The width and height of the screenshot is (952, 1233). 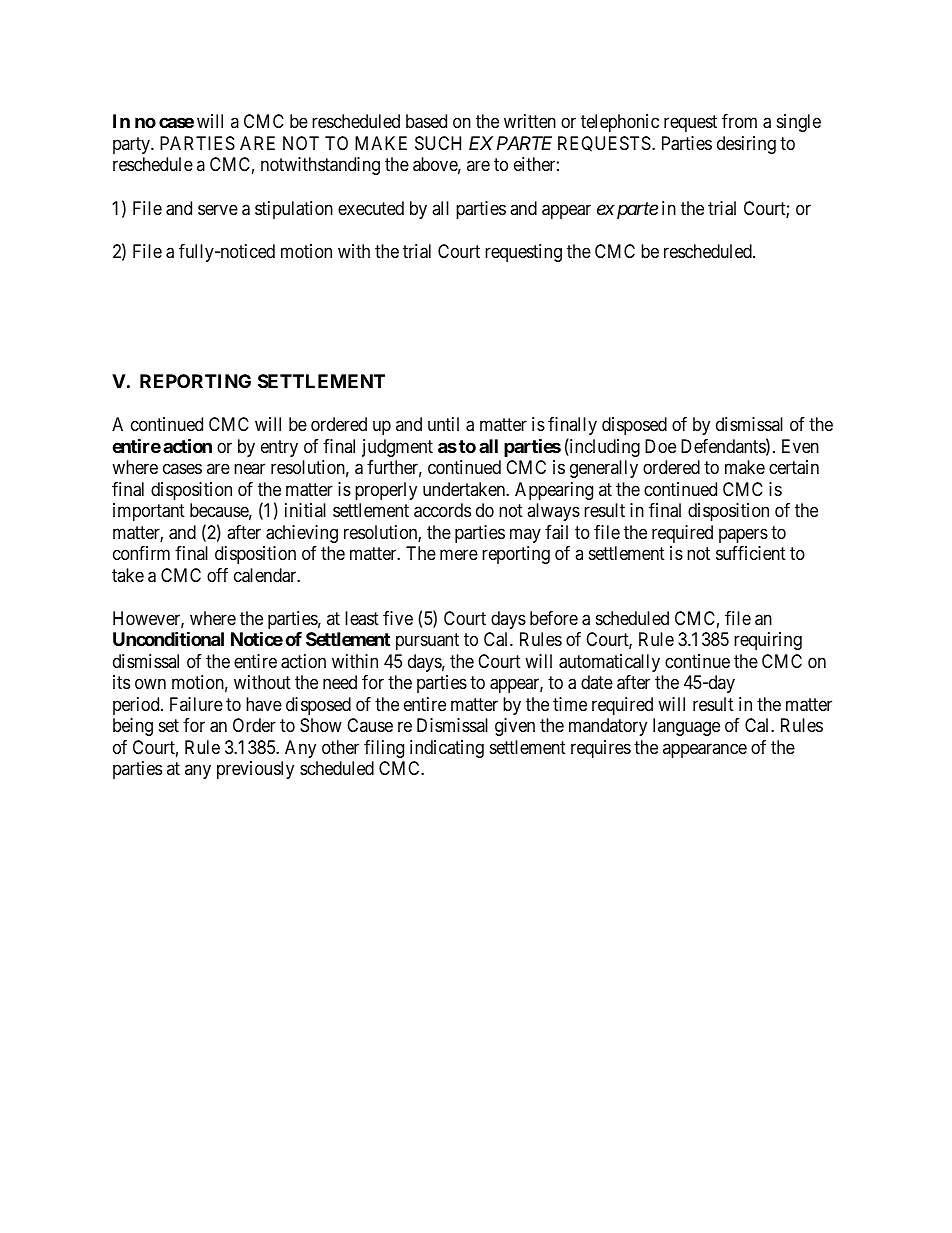 What do you see at coordinates (442, 510) in the screenshot?
I see `accords` at bounding box center [442, 510].
